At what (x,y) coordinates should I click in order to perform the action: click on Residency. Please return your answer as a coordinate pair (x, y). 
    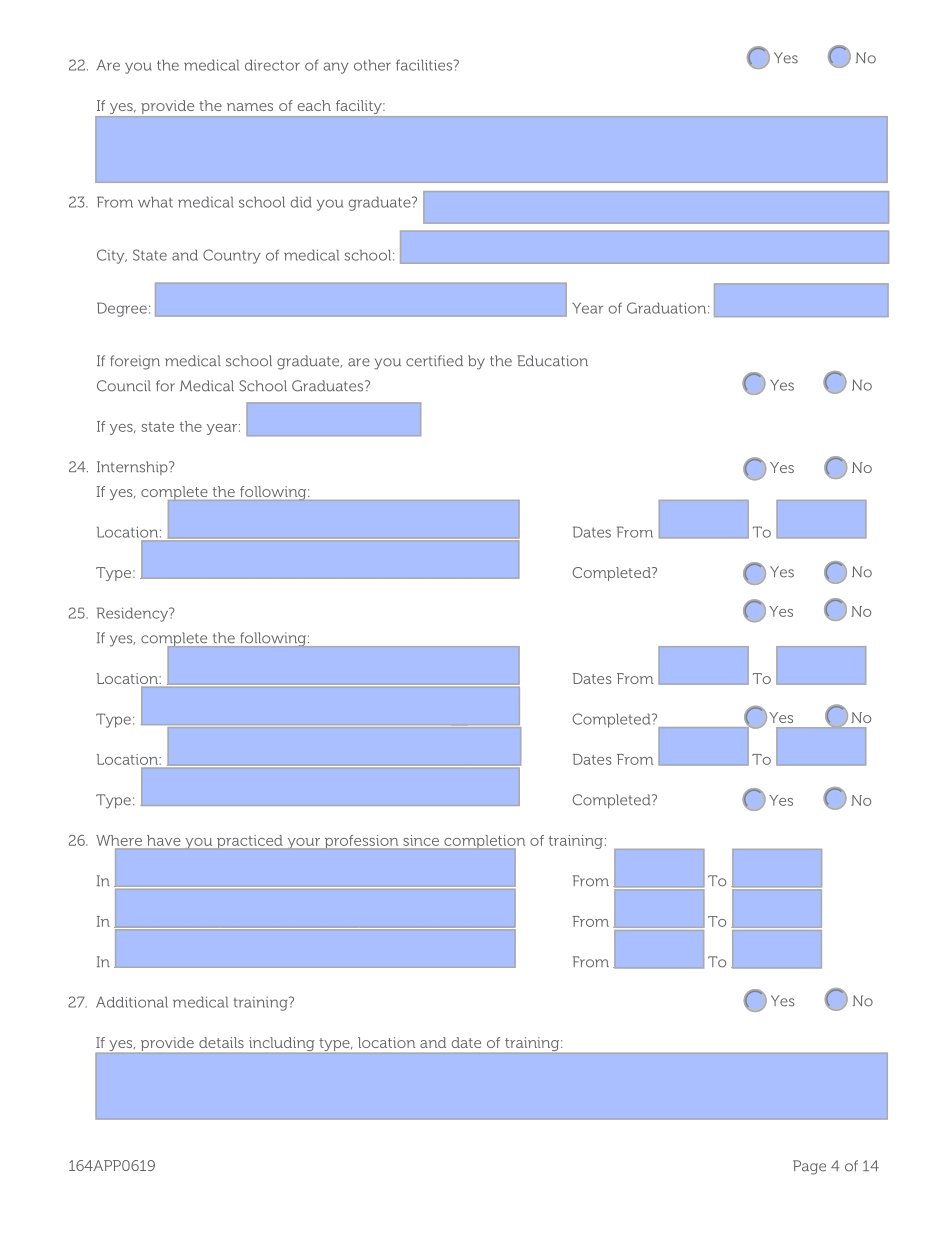
    Looking at the image, I should click on (133, 614).
